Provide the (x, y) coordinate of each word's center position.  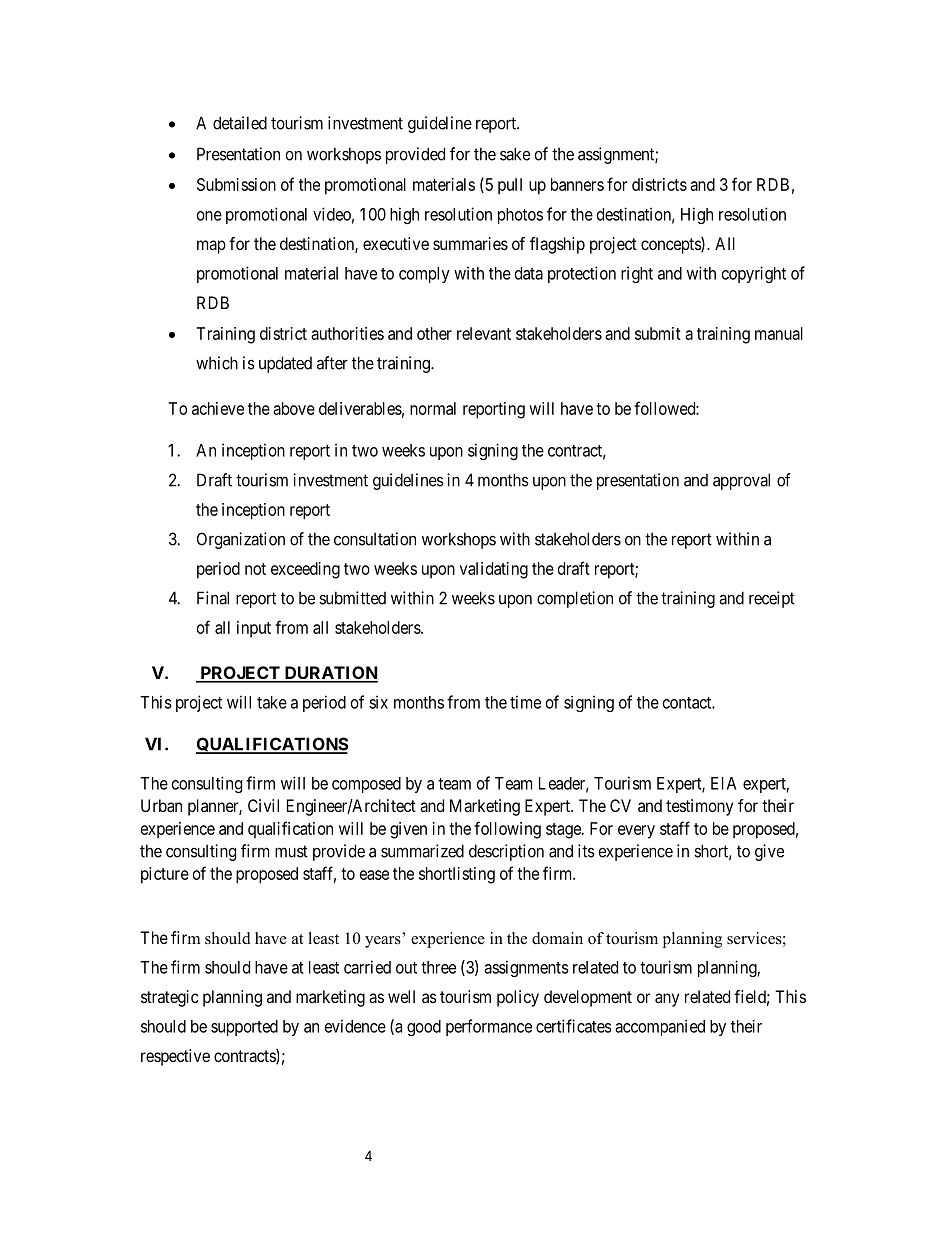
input (254, 629)
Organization (241, 540)
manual (779, 333)
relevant (484, 333)
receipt (772, 599)
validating (494, 570)
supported (244, 1028)
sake (515, 154)
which (217, 363)
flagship (557, 245)
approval (741, 481)
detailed (240, 123)
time (525, 702)
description (506, 852)
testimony (699, 807)
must (291, 851)
